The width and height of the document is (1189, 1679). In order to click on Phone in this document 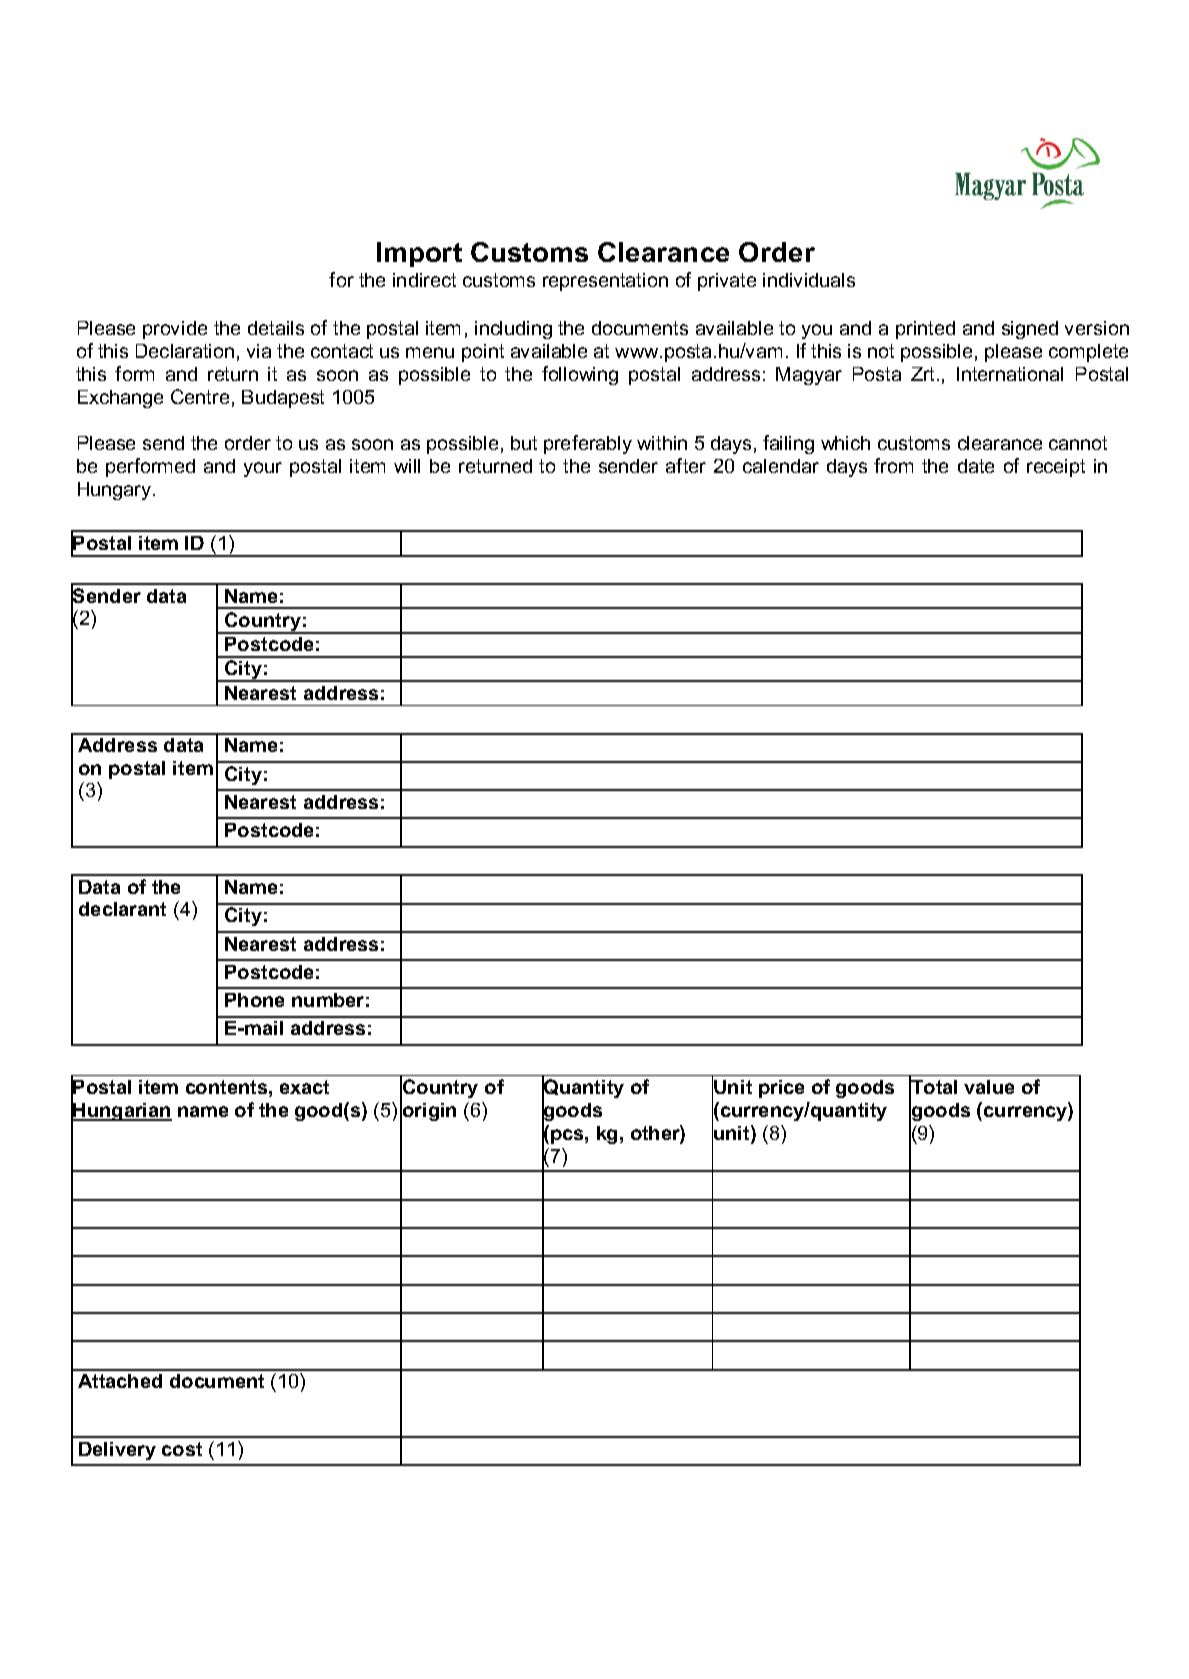, I will do `click(254, 1000)`.
